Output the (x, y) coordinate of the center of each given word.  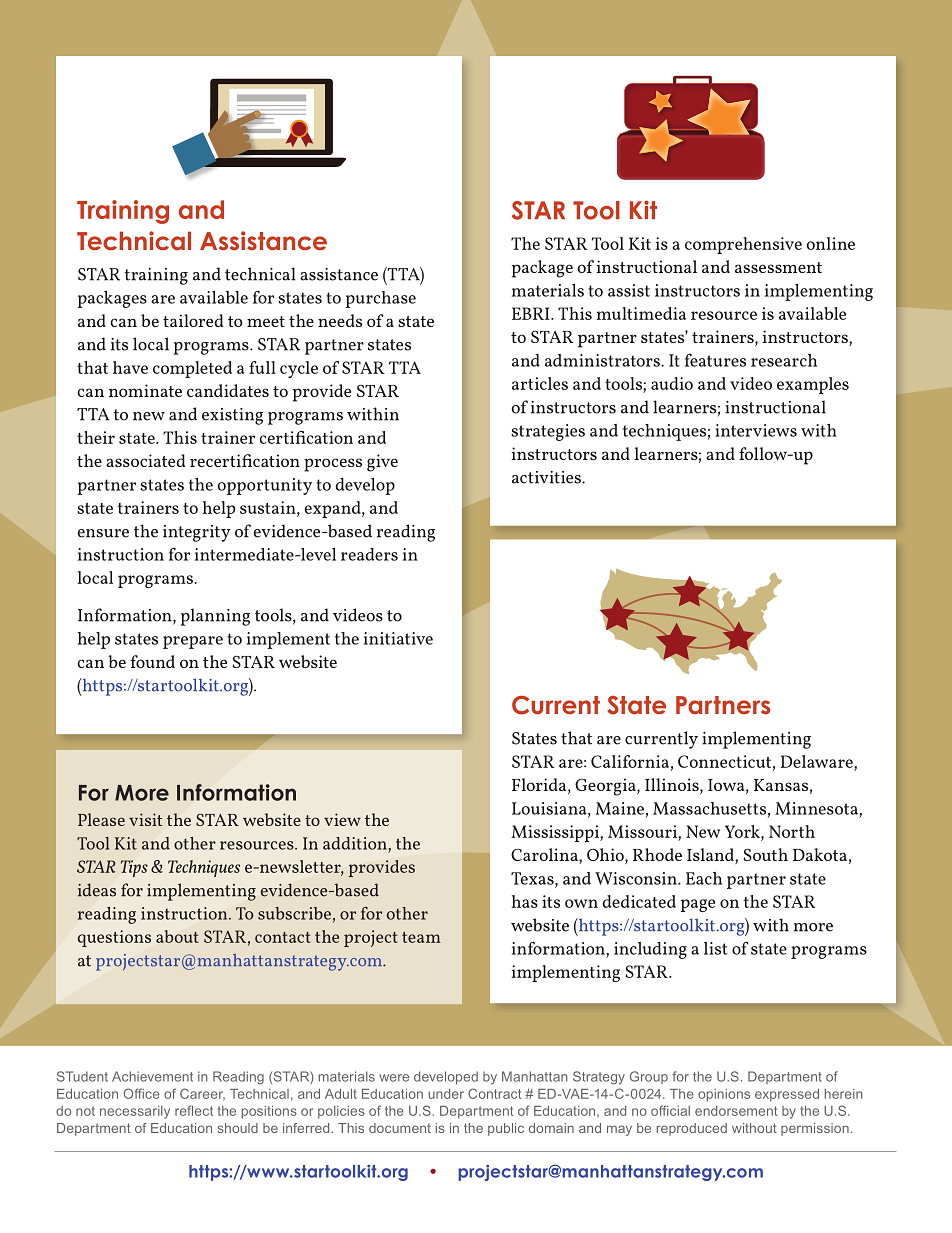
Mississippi (556, 833)
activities (547, 477)
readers (369, 554)
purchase (380, 299)
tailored (193, 320)
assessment (778, 267)
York (743, 831)
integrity (197, 533)
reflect (194, 1110)
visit (145, 819)
